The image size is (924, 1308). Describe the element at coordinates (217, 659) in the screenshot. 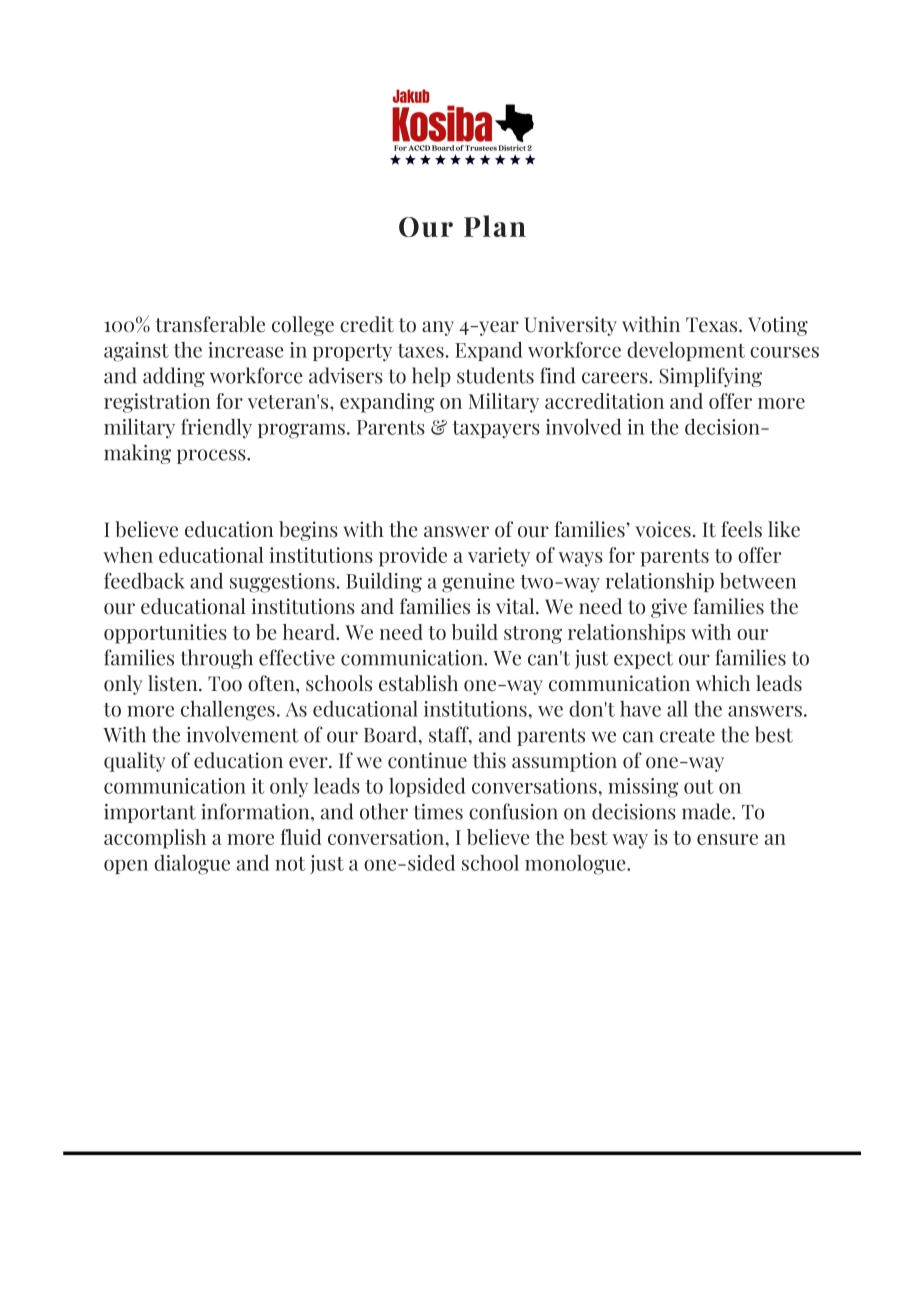

I see `through` at that location.
